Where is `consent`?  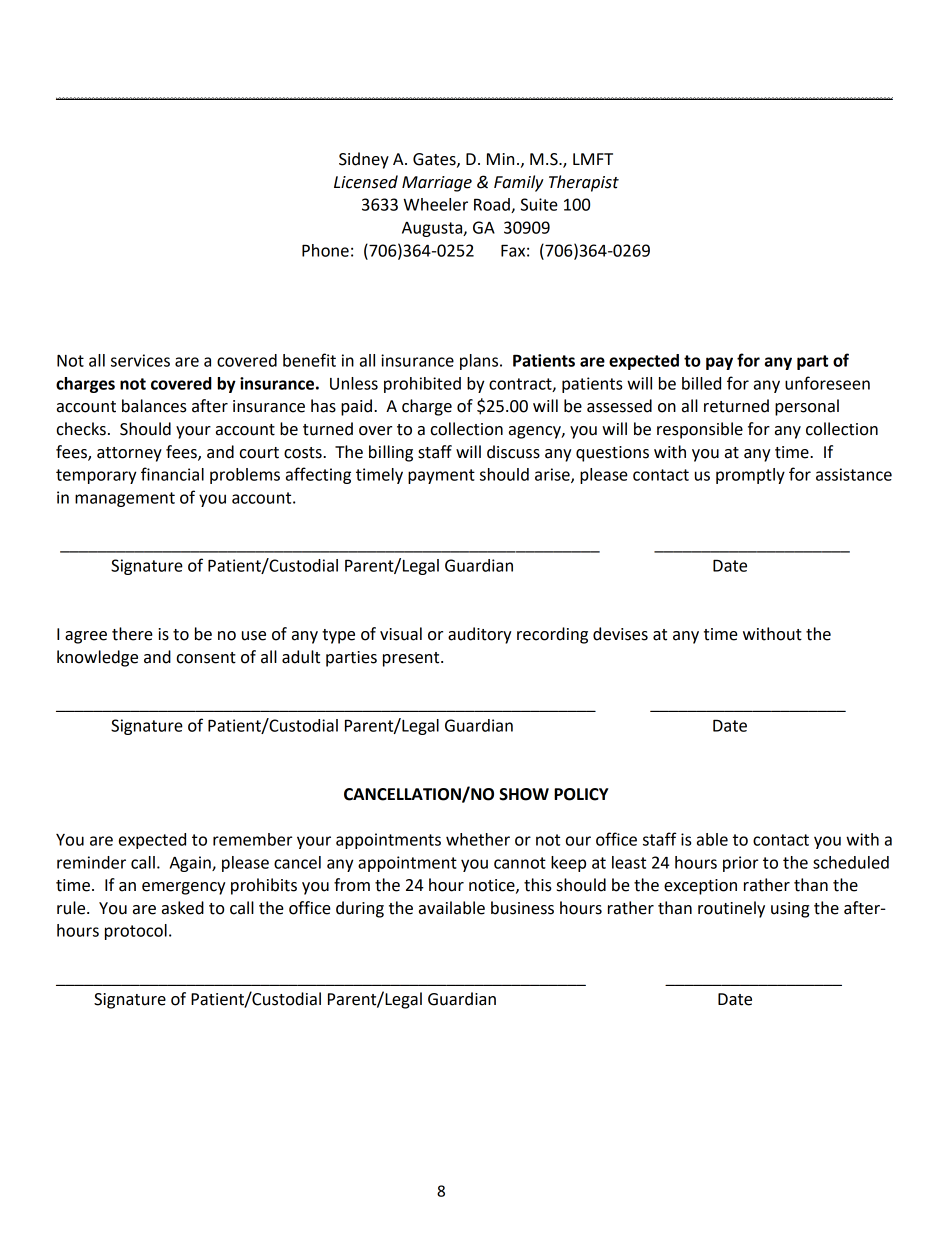 consent is located at coordinates (206, 658).
